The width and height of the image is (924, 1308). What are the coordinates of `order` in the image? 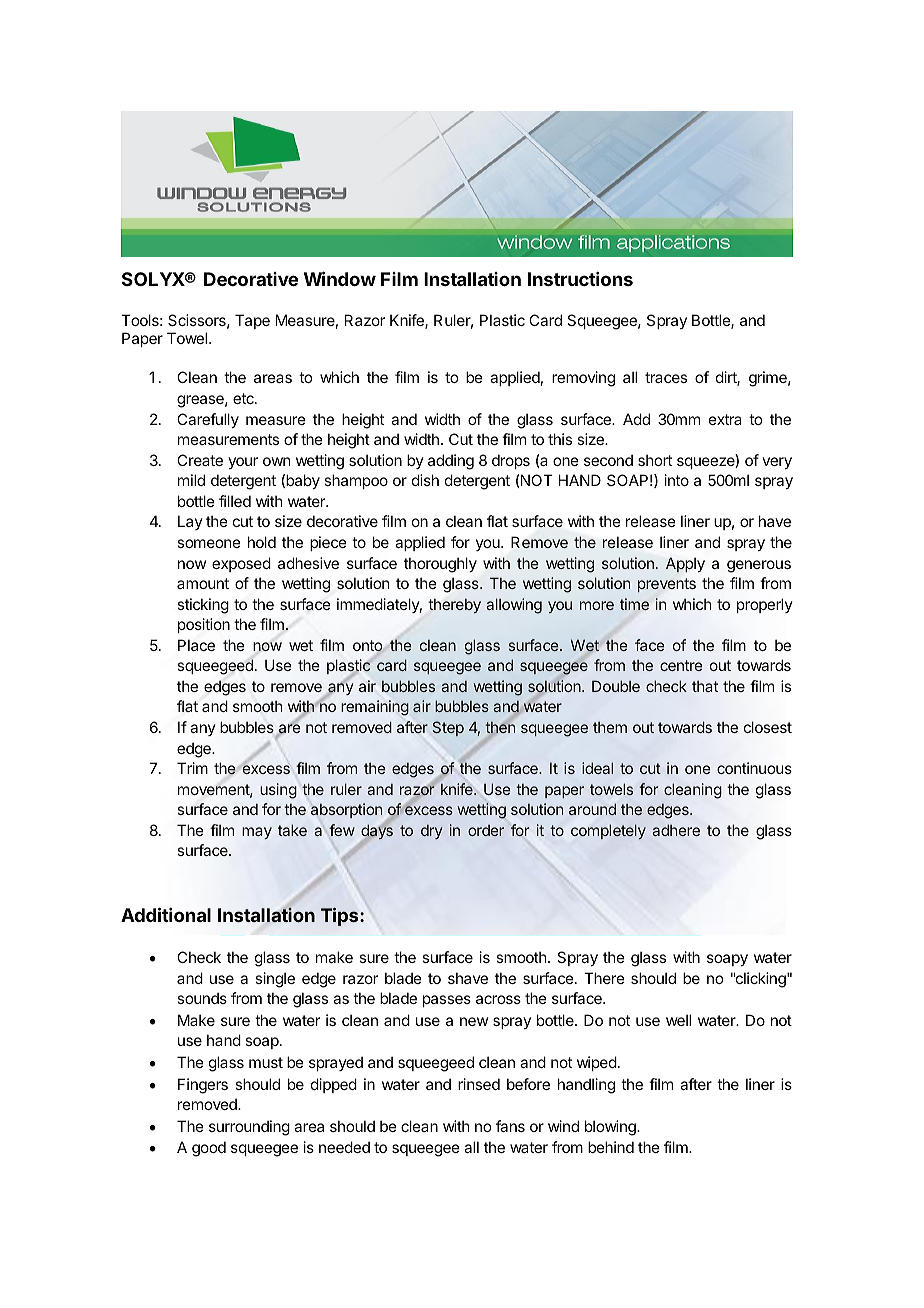 It's located at (486, 830).
